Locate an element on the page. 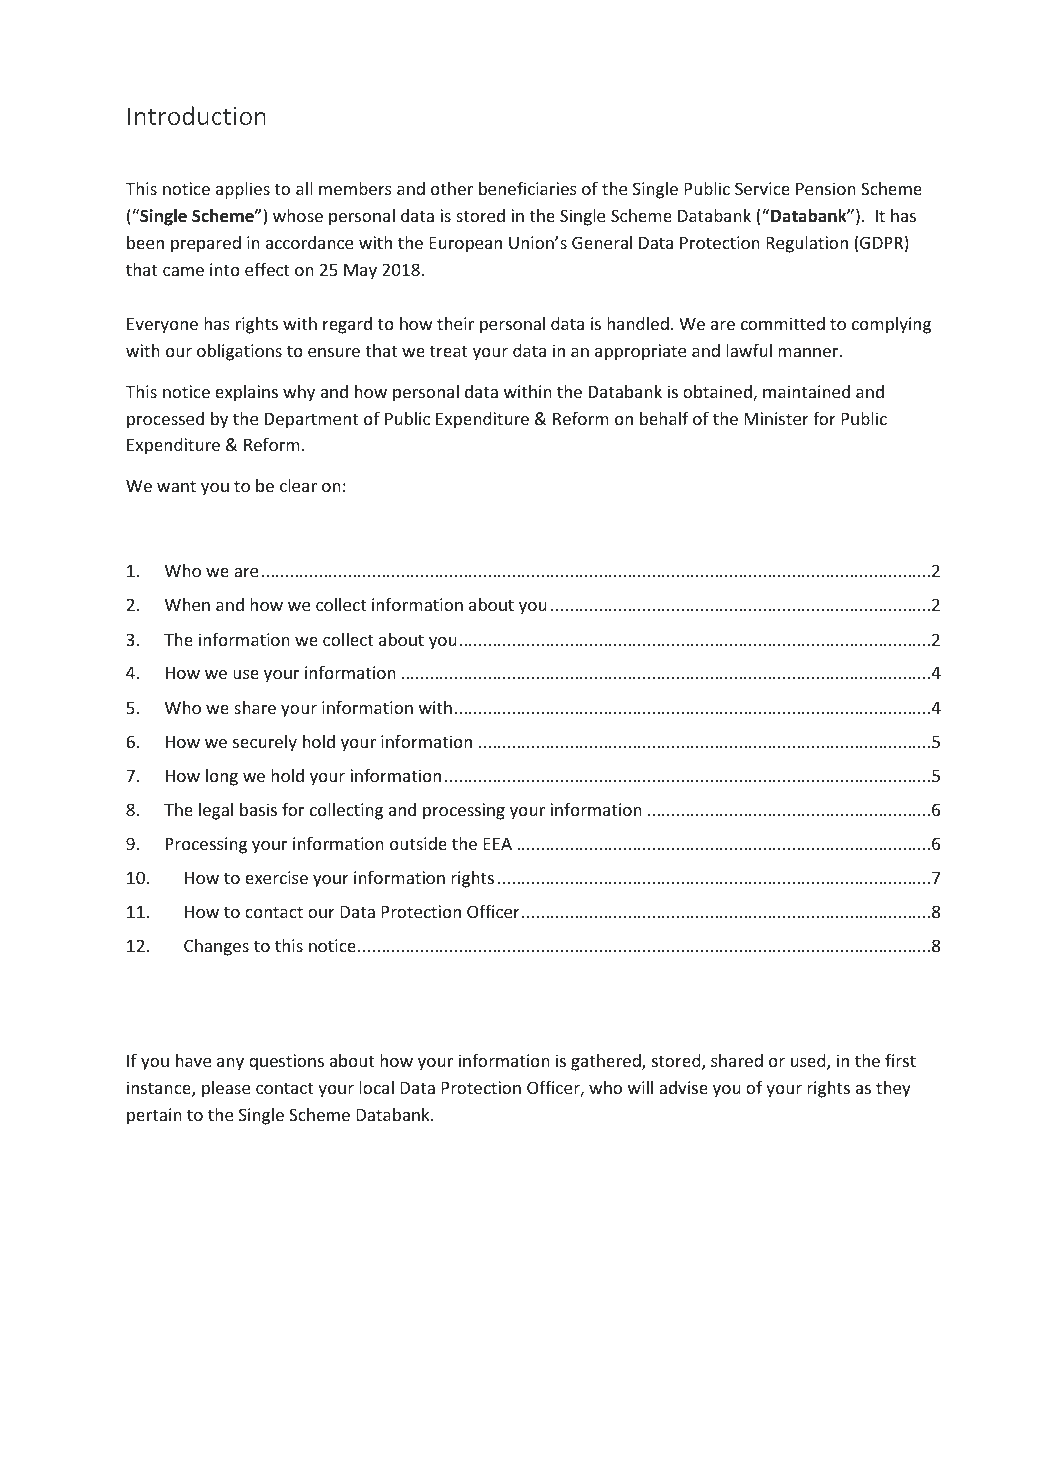 Image resolution: width=1041 pixels, height=1472 pixels. EEA is located at coordinates (497, 843).
